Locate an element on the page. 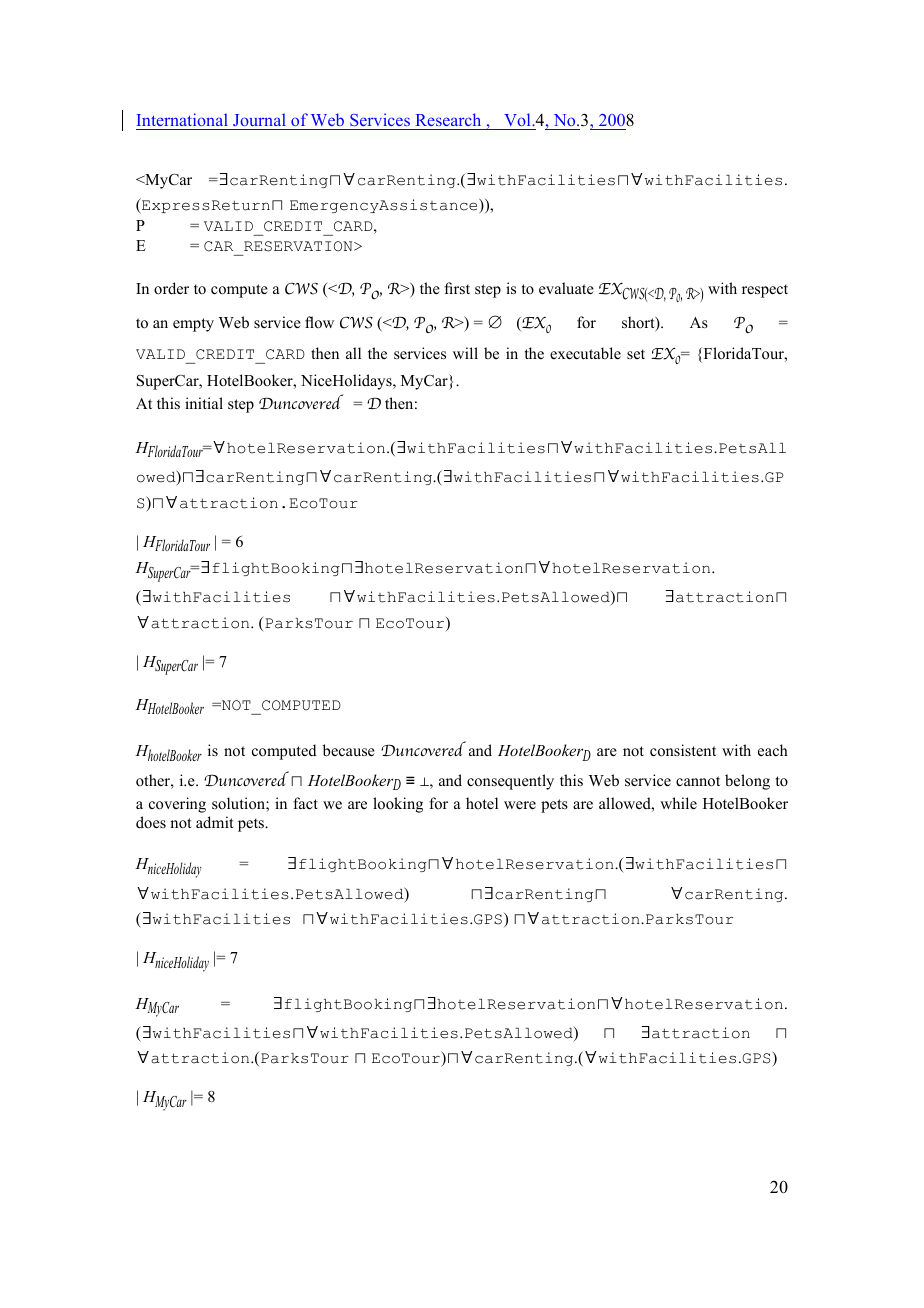 This image has height=1308, width=924. Research is located at coordinates (448, 119).
